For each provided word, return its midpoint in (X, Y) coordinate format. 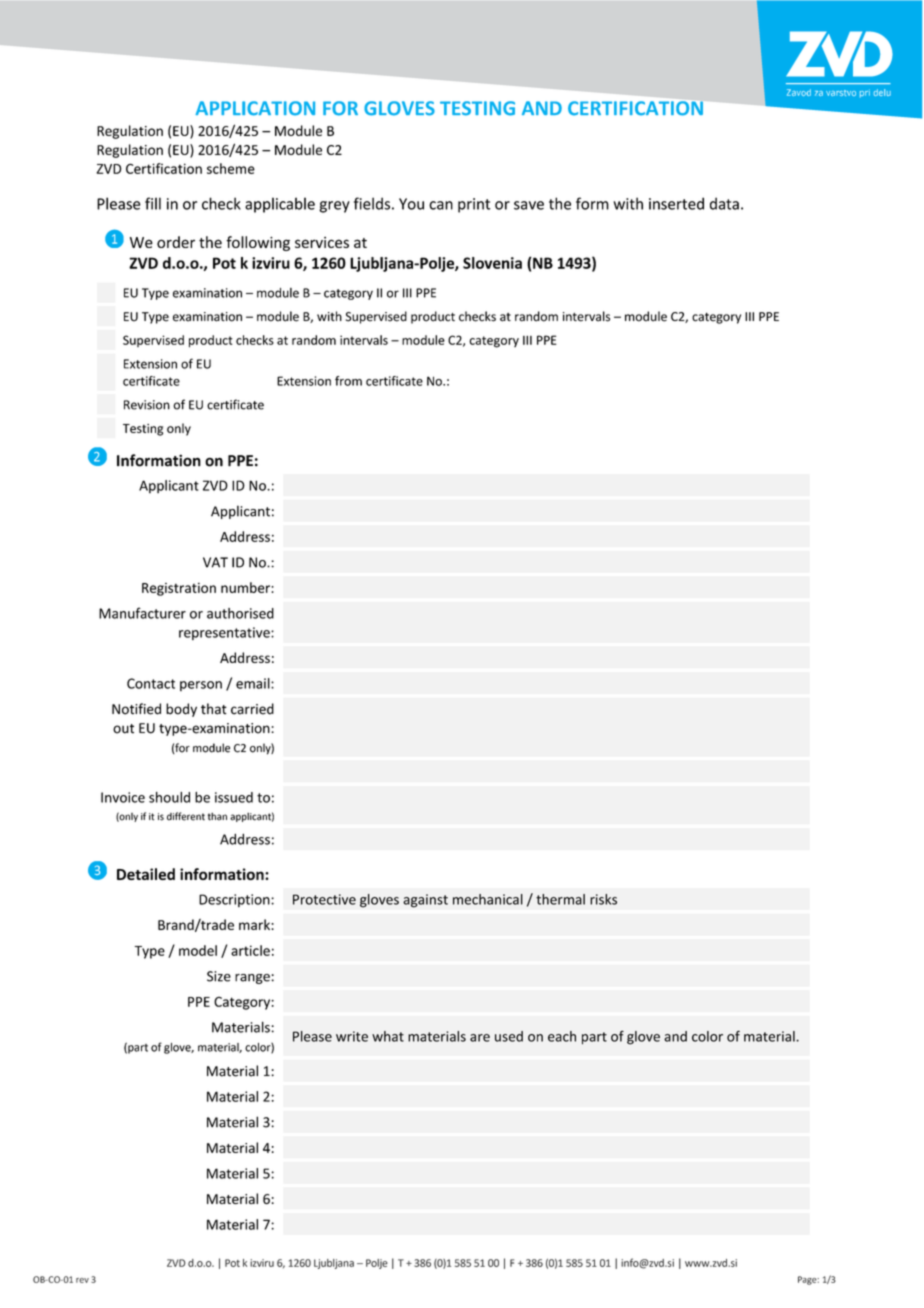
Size (219, 976)
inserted (676, 203)
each (562, 1036)
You (411, 204)
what (388, 1036)
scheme (231, 168)
